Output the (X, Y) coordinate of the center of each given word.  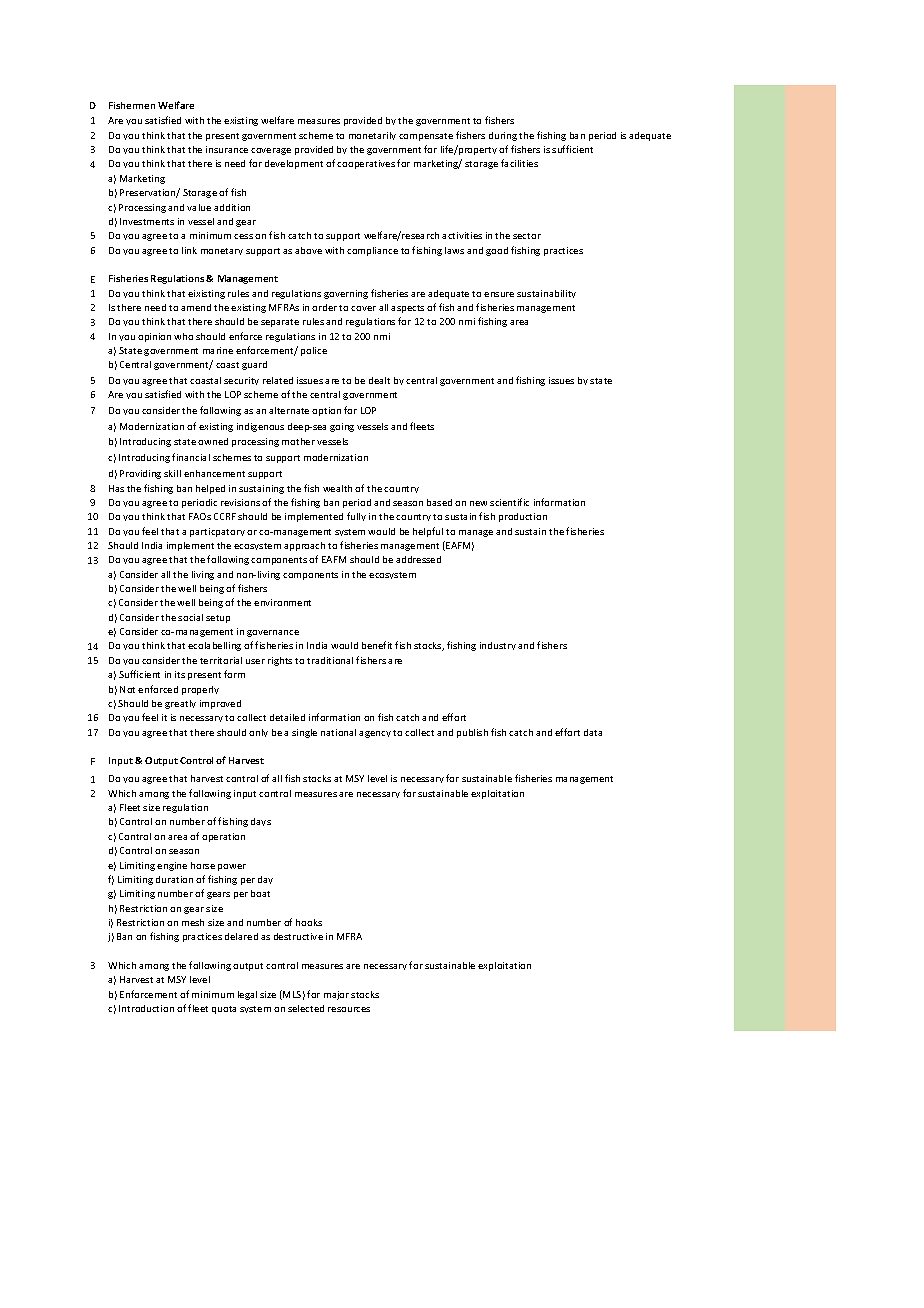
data (593, 732)
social (190, 617)
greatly (180, 704)
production (523, 517)
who (183, 336)
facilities (519, 163)
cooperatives (366, 164)
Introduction (146, 1008)
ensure (499, 294)
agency (375, 734)
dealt (379, 380)
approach (304, 546)
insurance (227, 149)
